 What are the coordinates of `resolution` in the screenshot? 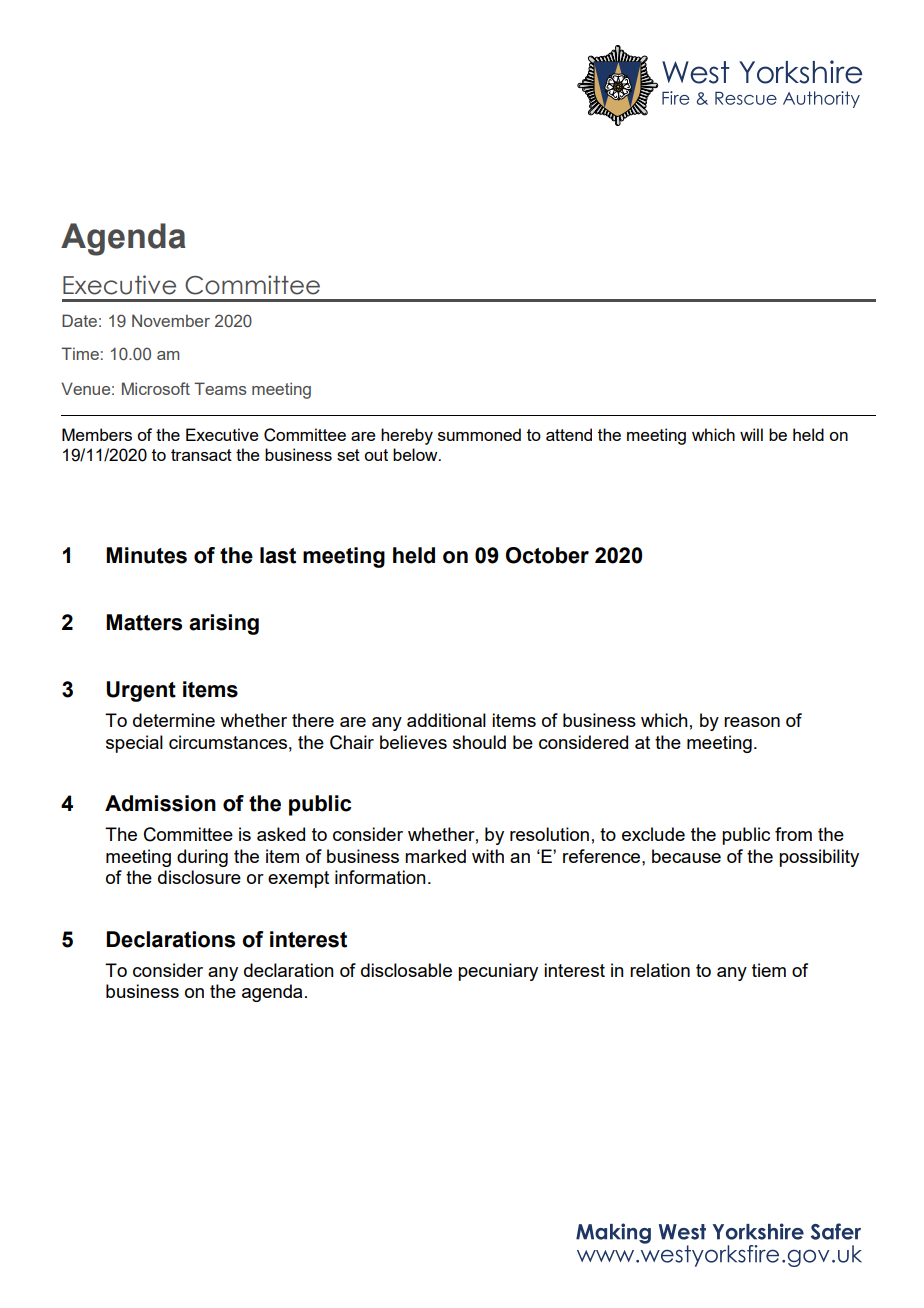 It's located at (549, 834).
